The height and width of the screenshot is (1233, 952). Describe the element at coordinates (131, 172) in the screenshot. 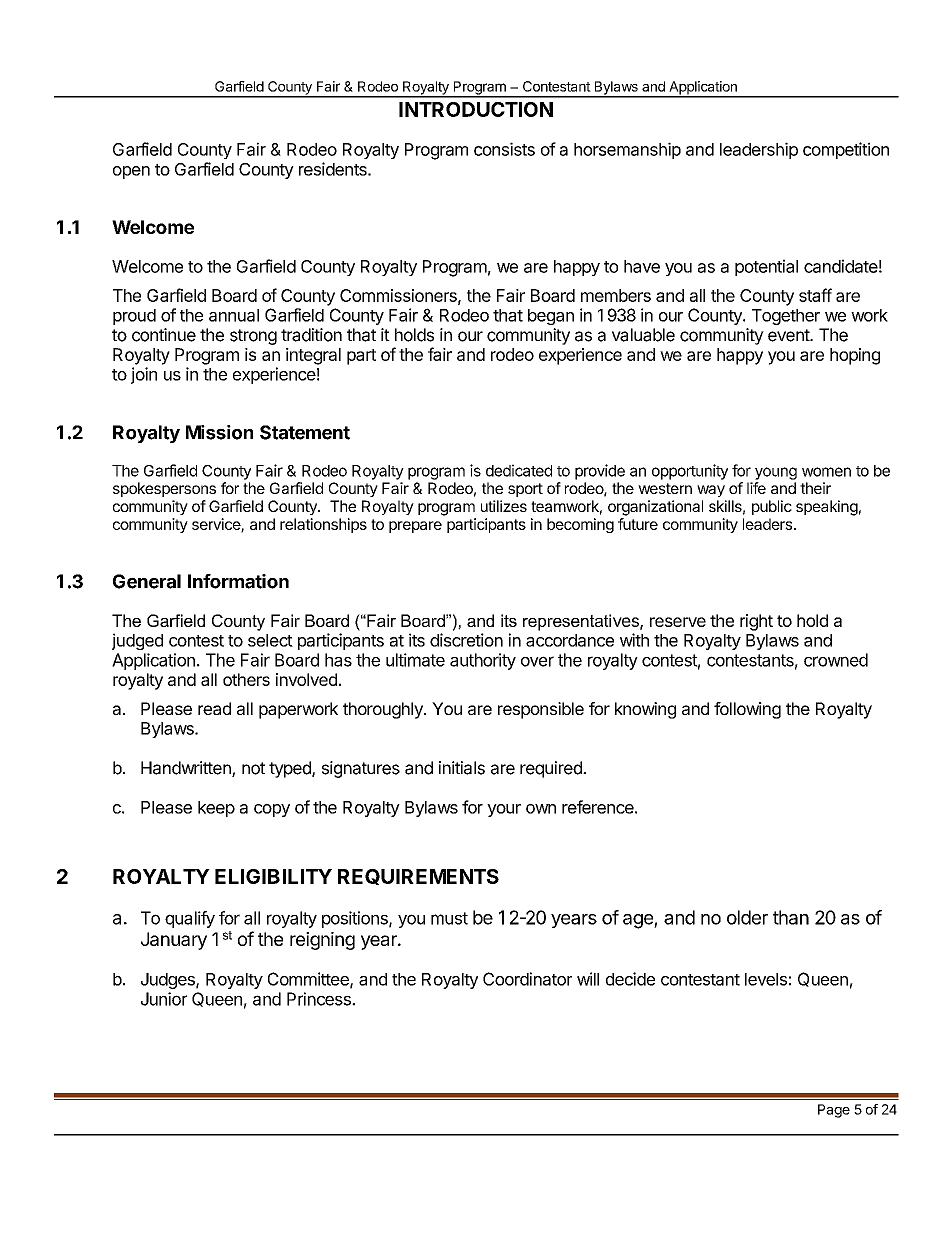

I see `open` at that location.
